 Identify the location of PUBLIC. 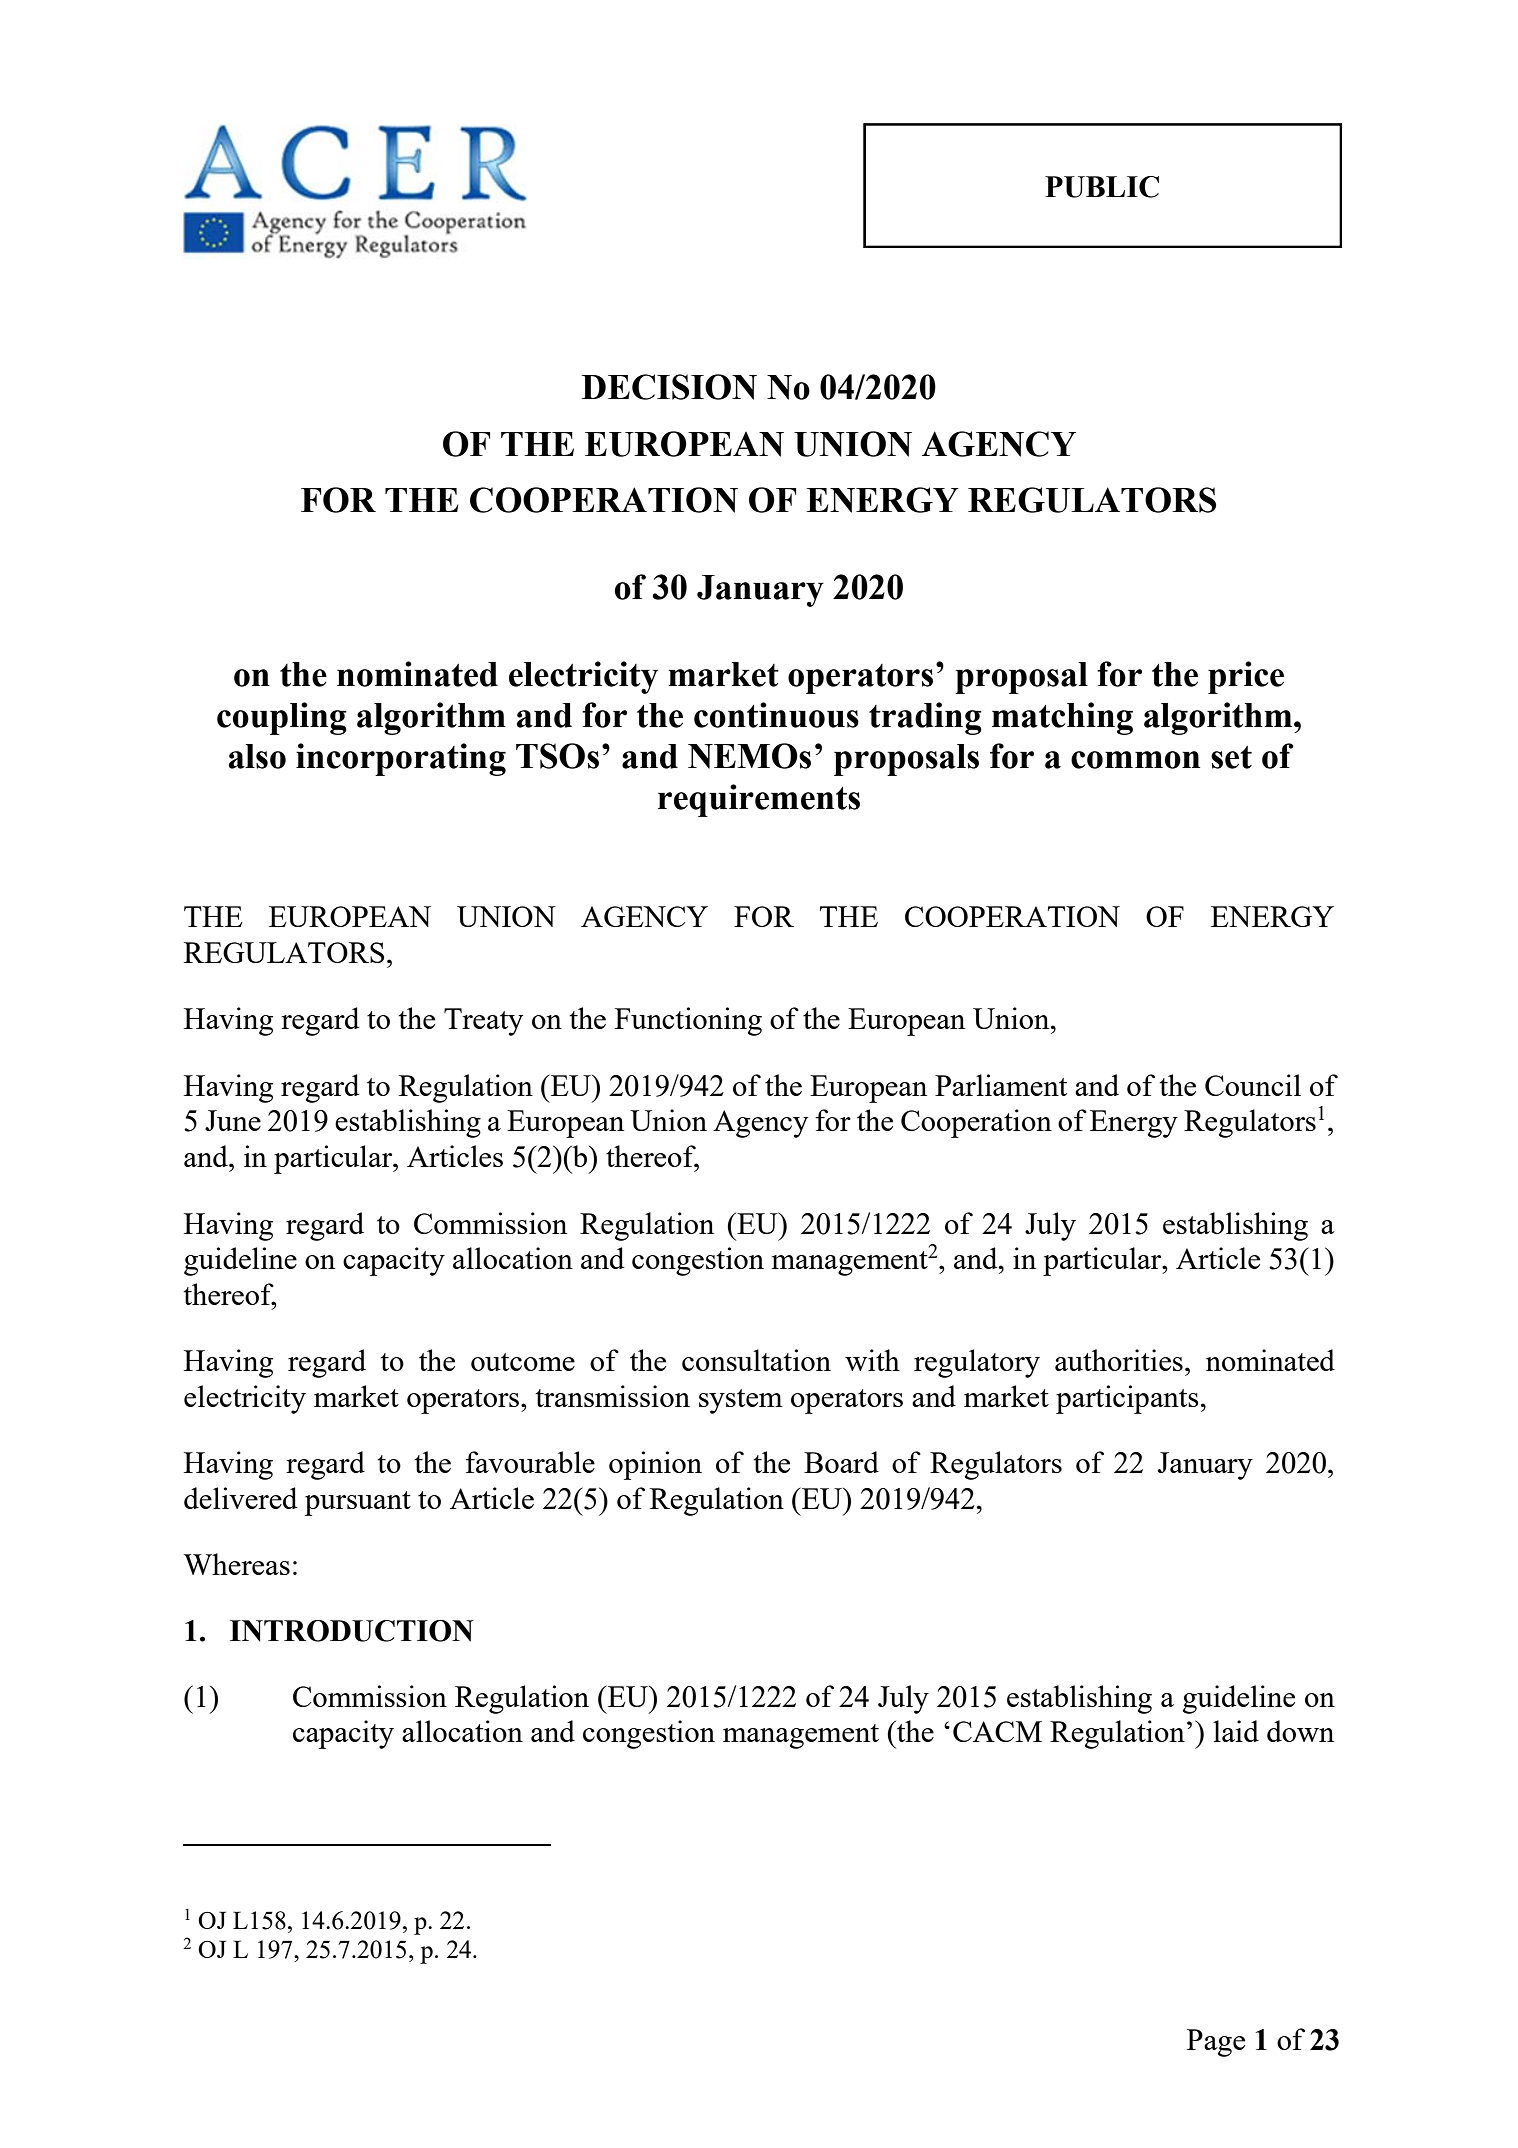
(1102, 187).
